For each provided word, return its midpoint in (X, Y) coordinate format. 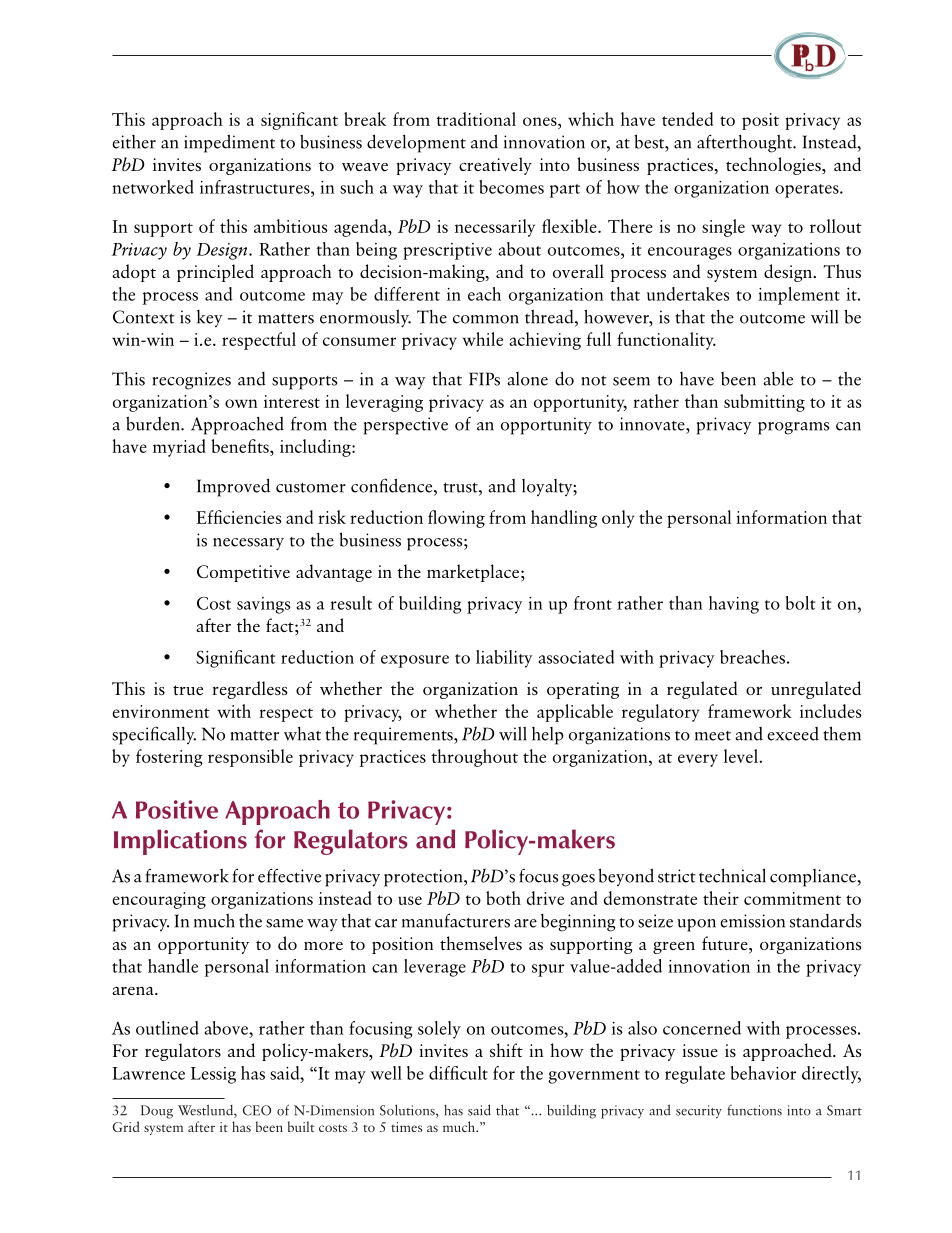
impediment (229, 143)
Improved (233, 487)
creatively (495, 166)
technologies (774, 166)
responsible (250, 758)
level (742, 756)
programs (793, 428)
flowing (456, 519)
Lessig (213, 1075)
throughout (474, 758)
